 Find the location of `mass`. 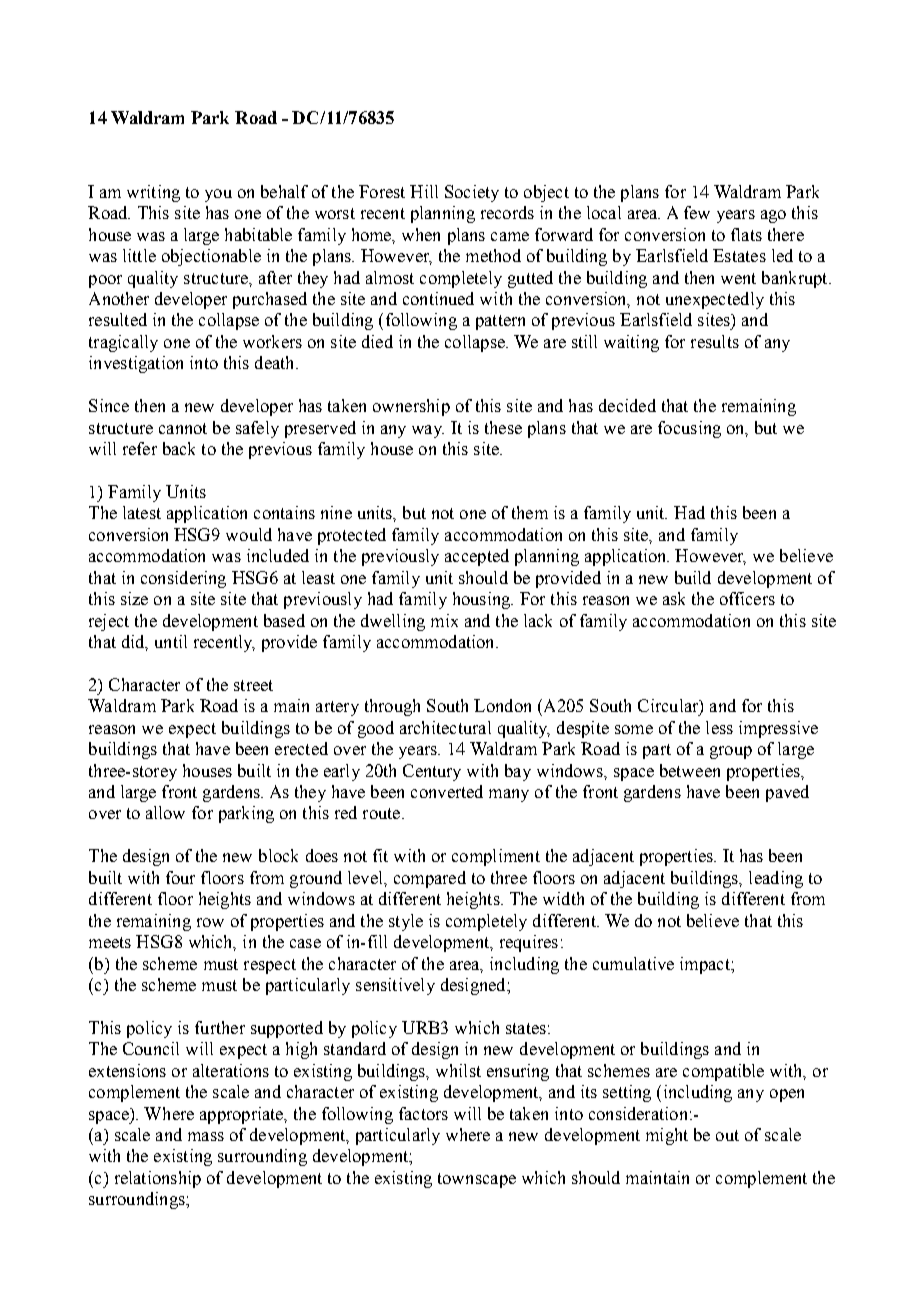

mass is located at coordinates (206, 1136).
